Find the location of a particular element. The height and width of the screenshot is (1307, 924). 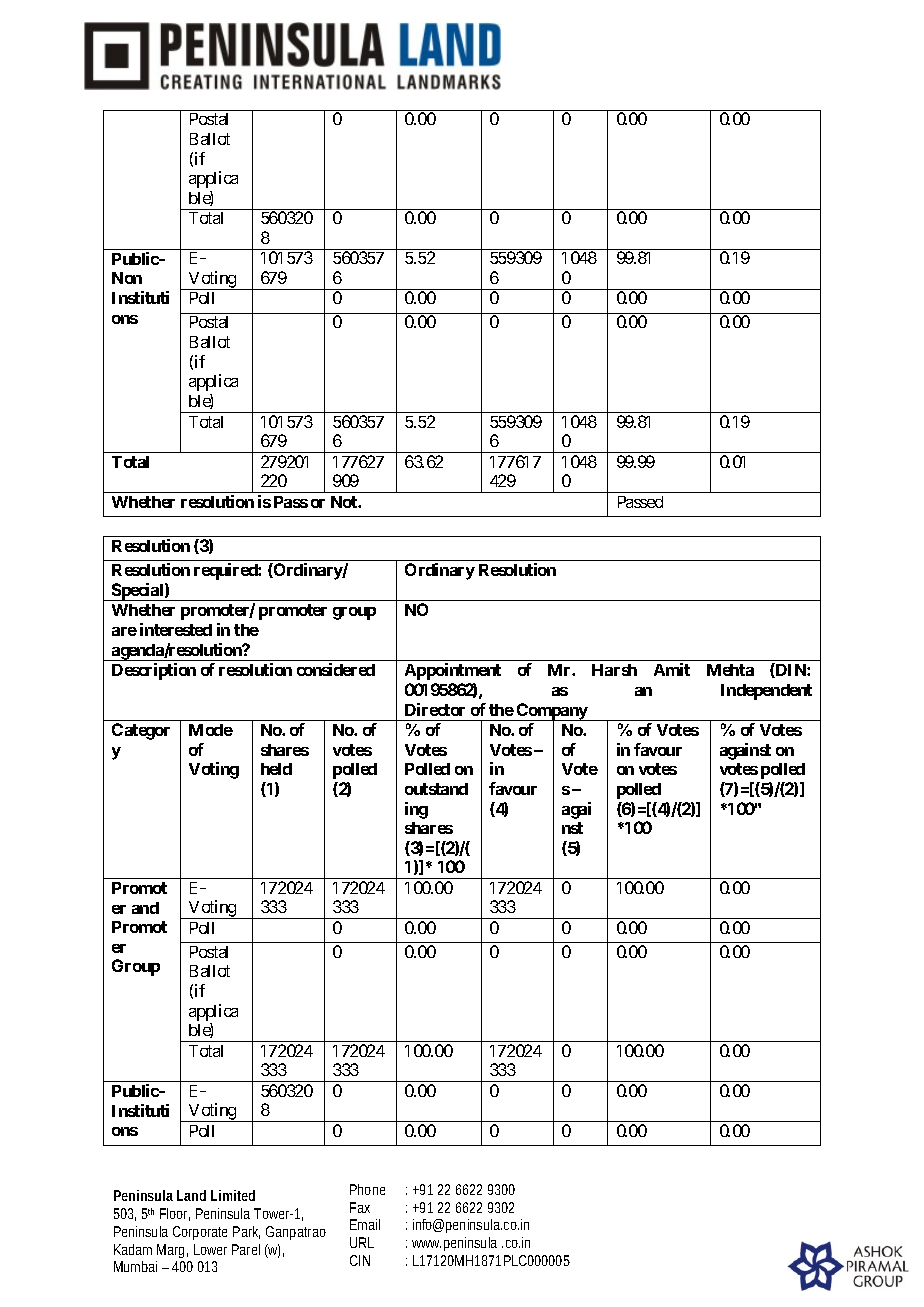

Lower is located at coordinates (210, 1249).
